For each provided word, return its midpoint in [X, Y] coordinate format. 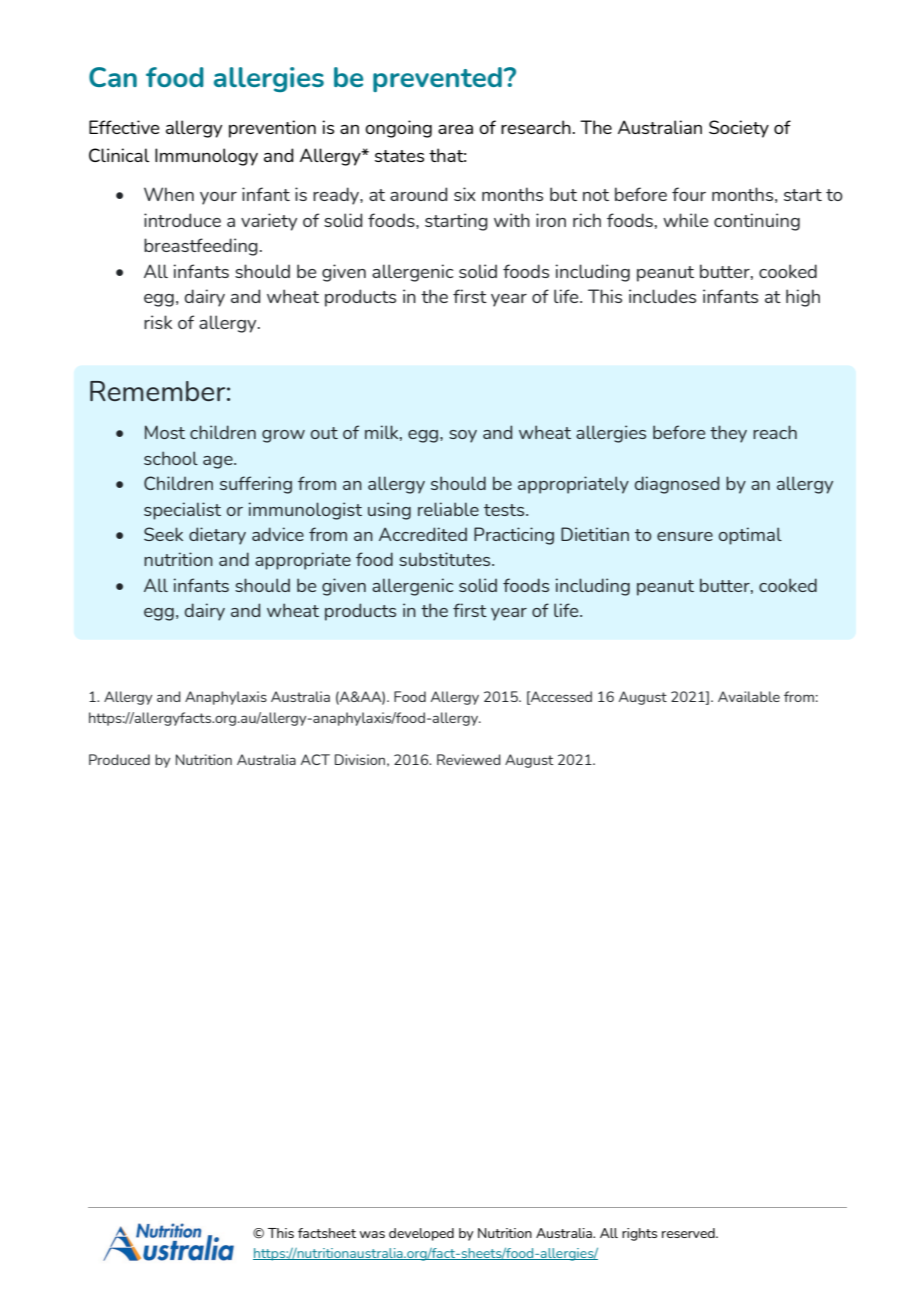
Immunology [206, 157]
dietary [217, 536]
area [455, 129]
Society [739, 129]
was [372, 1234]
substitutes [446, 559]
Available [749, 696]
